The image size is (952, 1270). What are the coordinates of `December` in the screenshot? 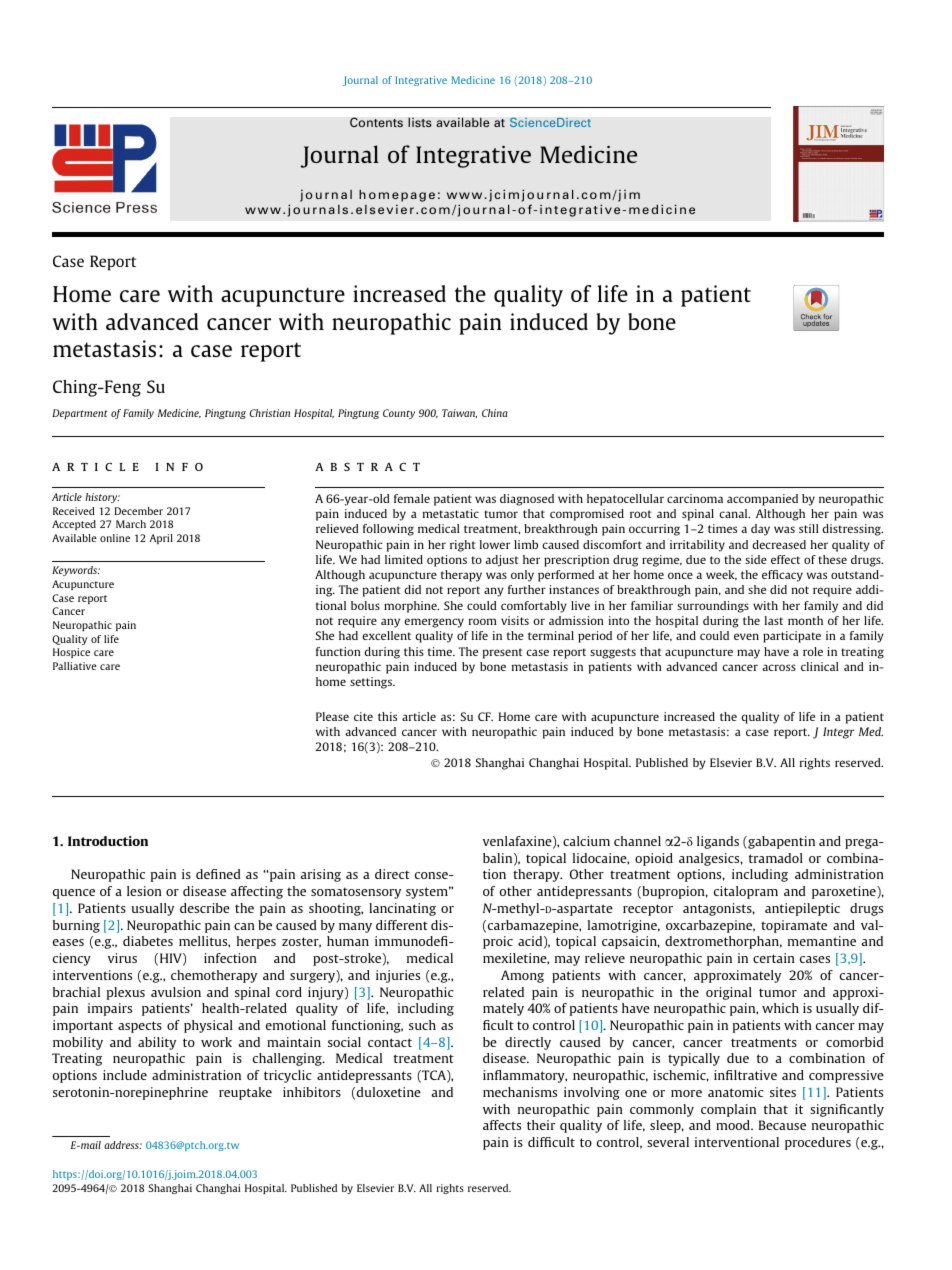 It's located at (139, 511).
